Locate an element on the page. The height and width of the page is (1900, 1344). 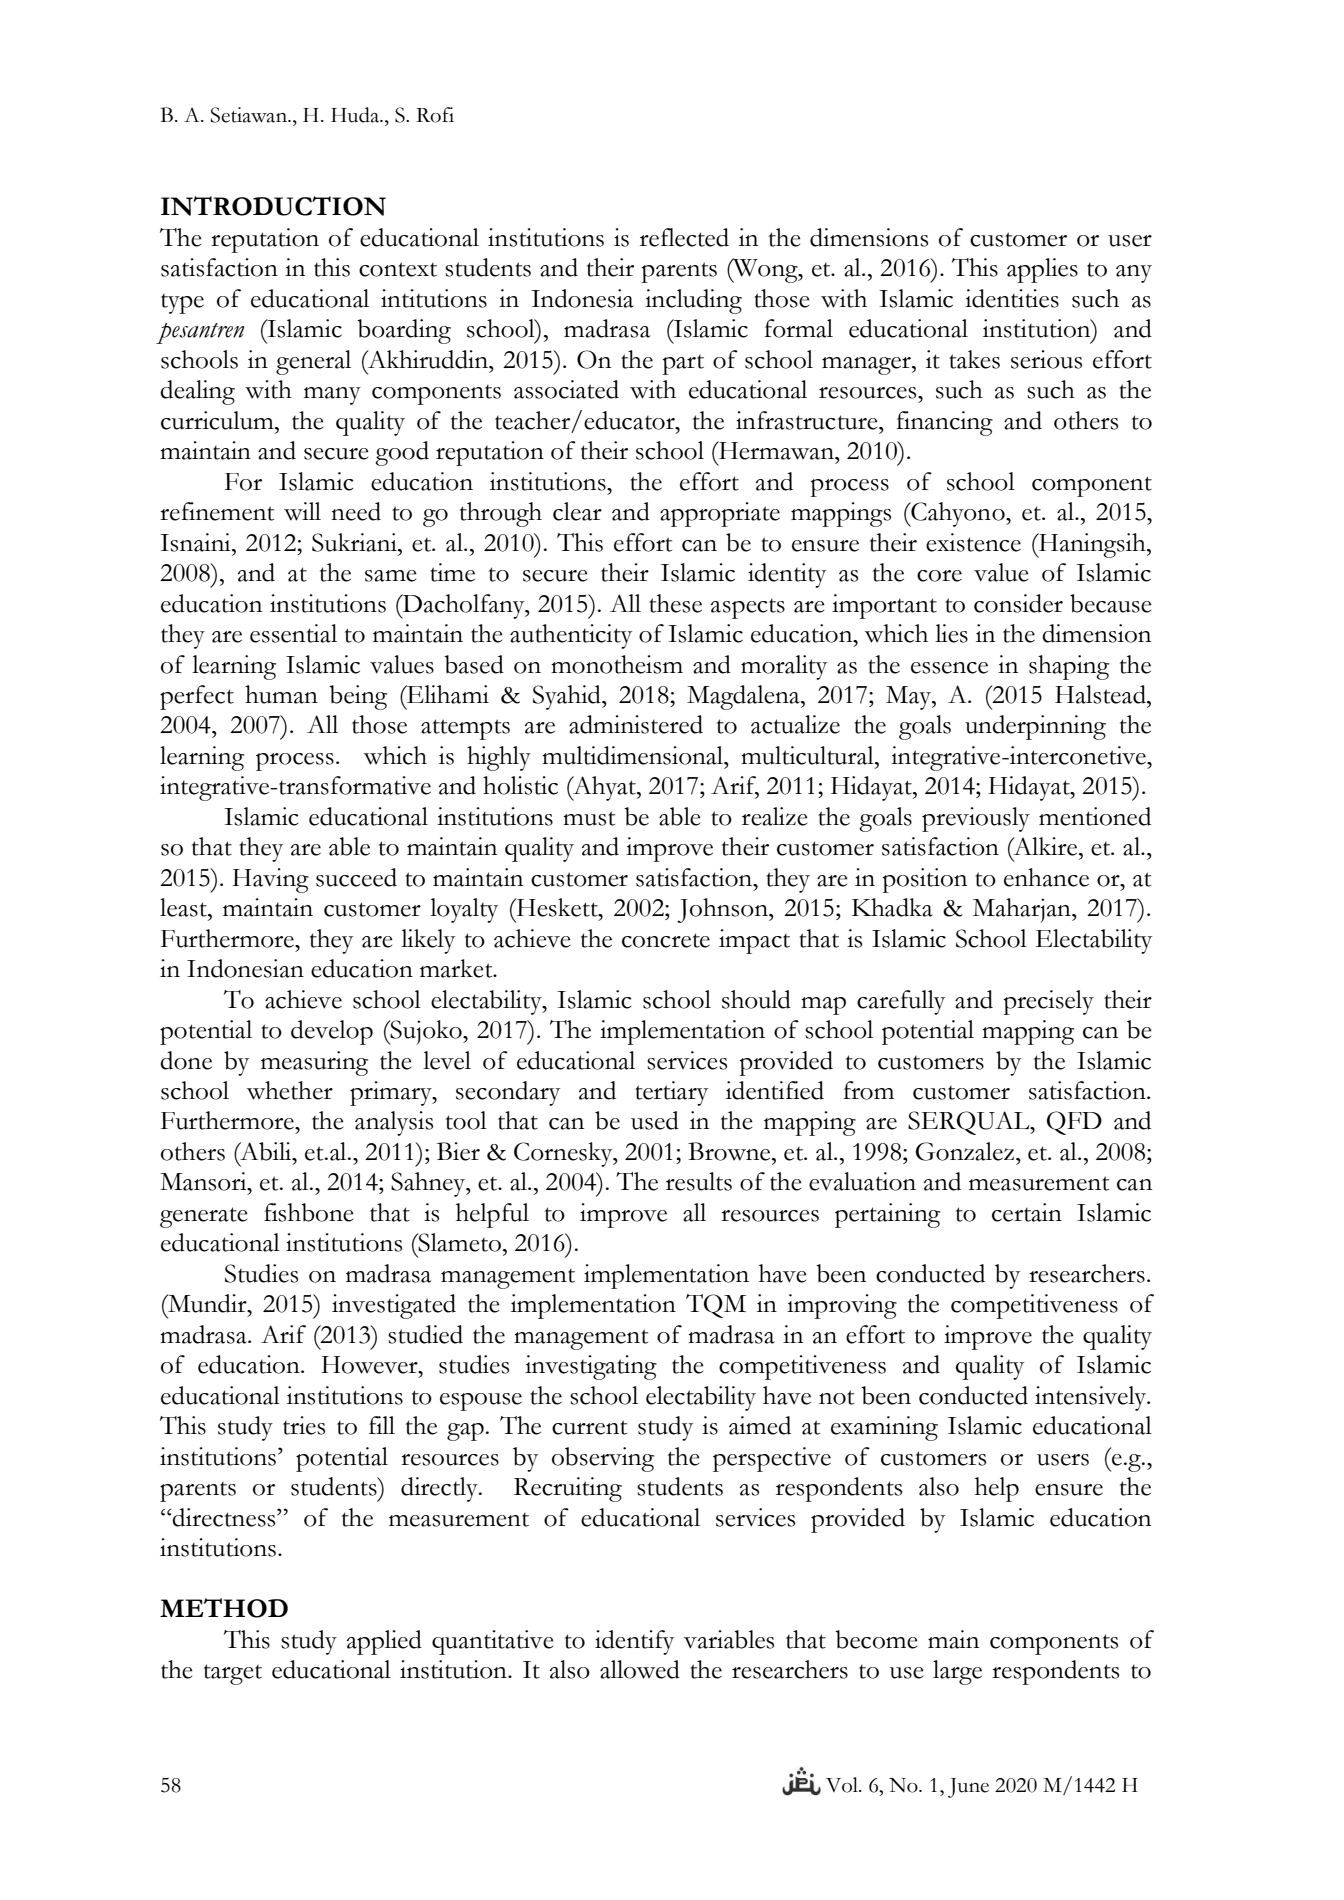
these is located at coordinates (675, 603).
